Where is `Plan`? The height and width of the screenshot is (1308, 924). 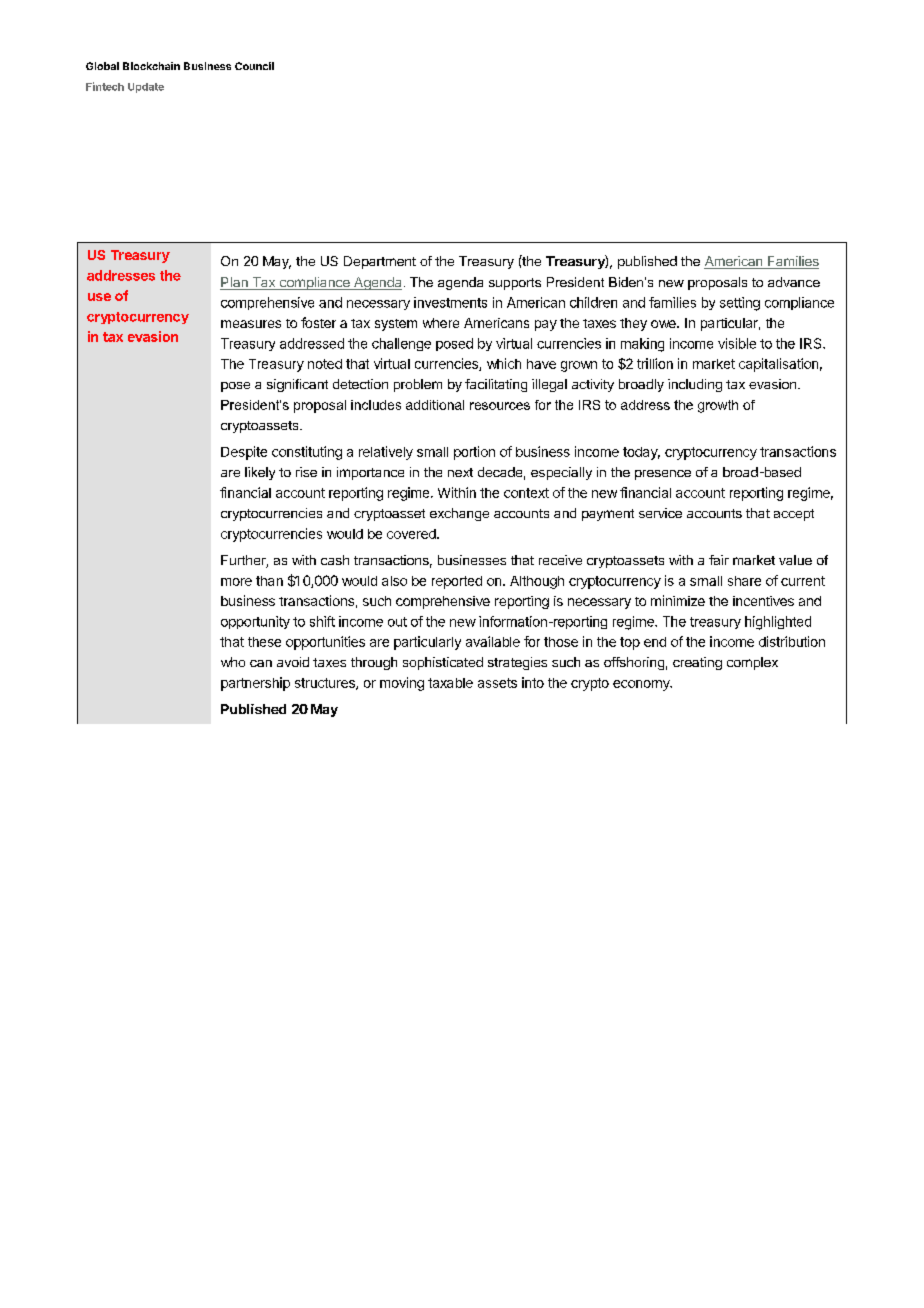 Plan is located at coordinates (235, 283).
